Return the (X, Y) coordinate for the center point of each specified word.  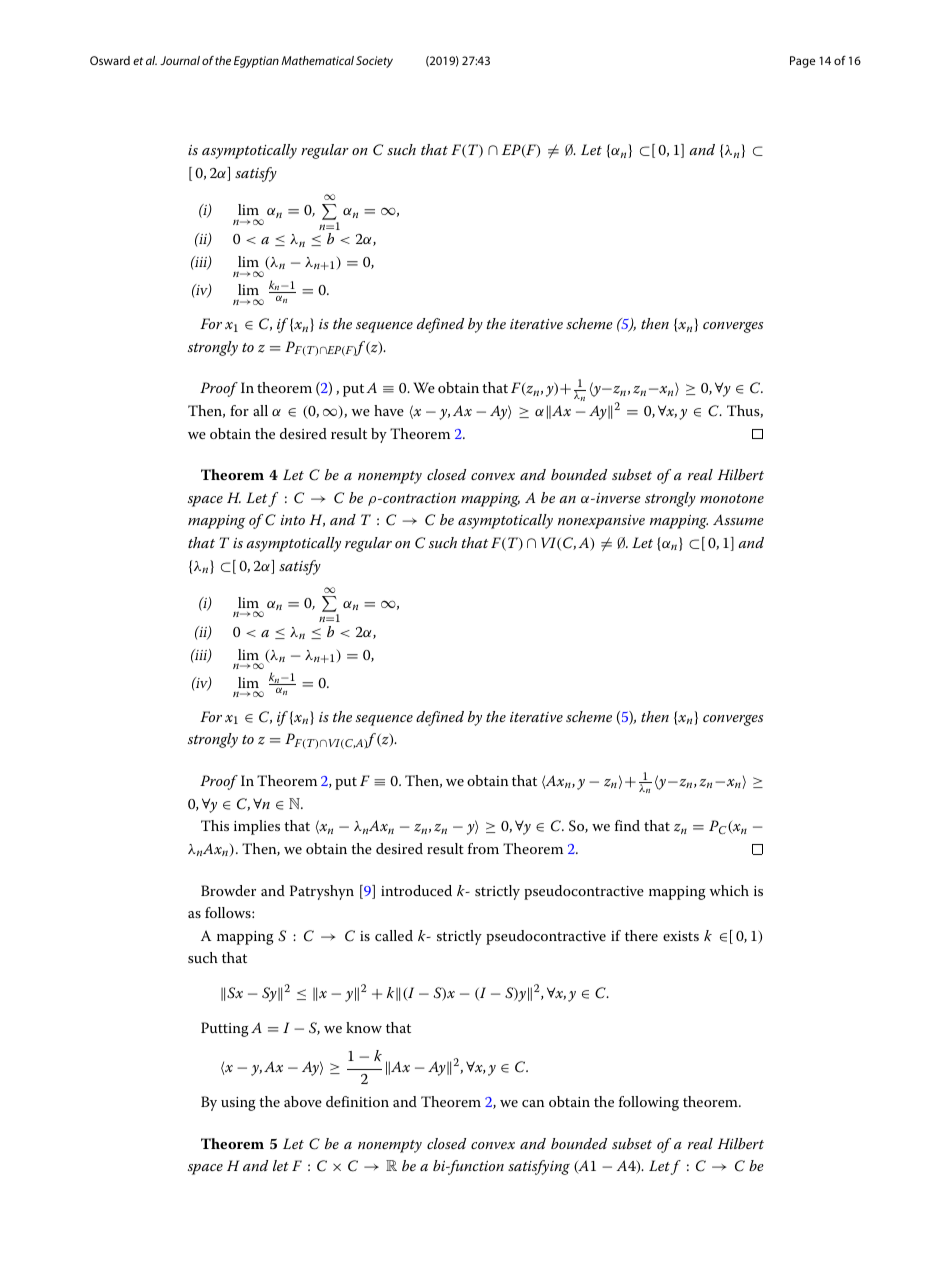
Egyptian (256, 62)
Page (802, 62)
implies (257, 827)
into (293, 520)
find (627, 825)
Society (374, 62)
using (238, 1104)
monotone (732, 498)
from (483, 848)
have (389, 410)
